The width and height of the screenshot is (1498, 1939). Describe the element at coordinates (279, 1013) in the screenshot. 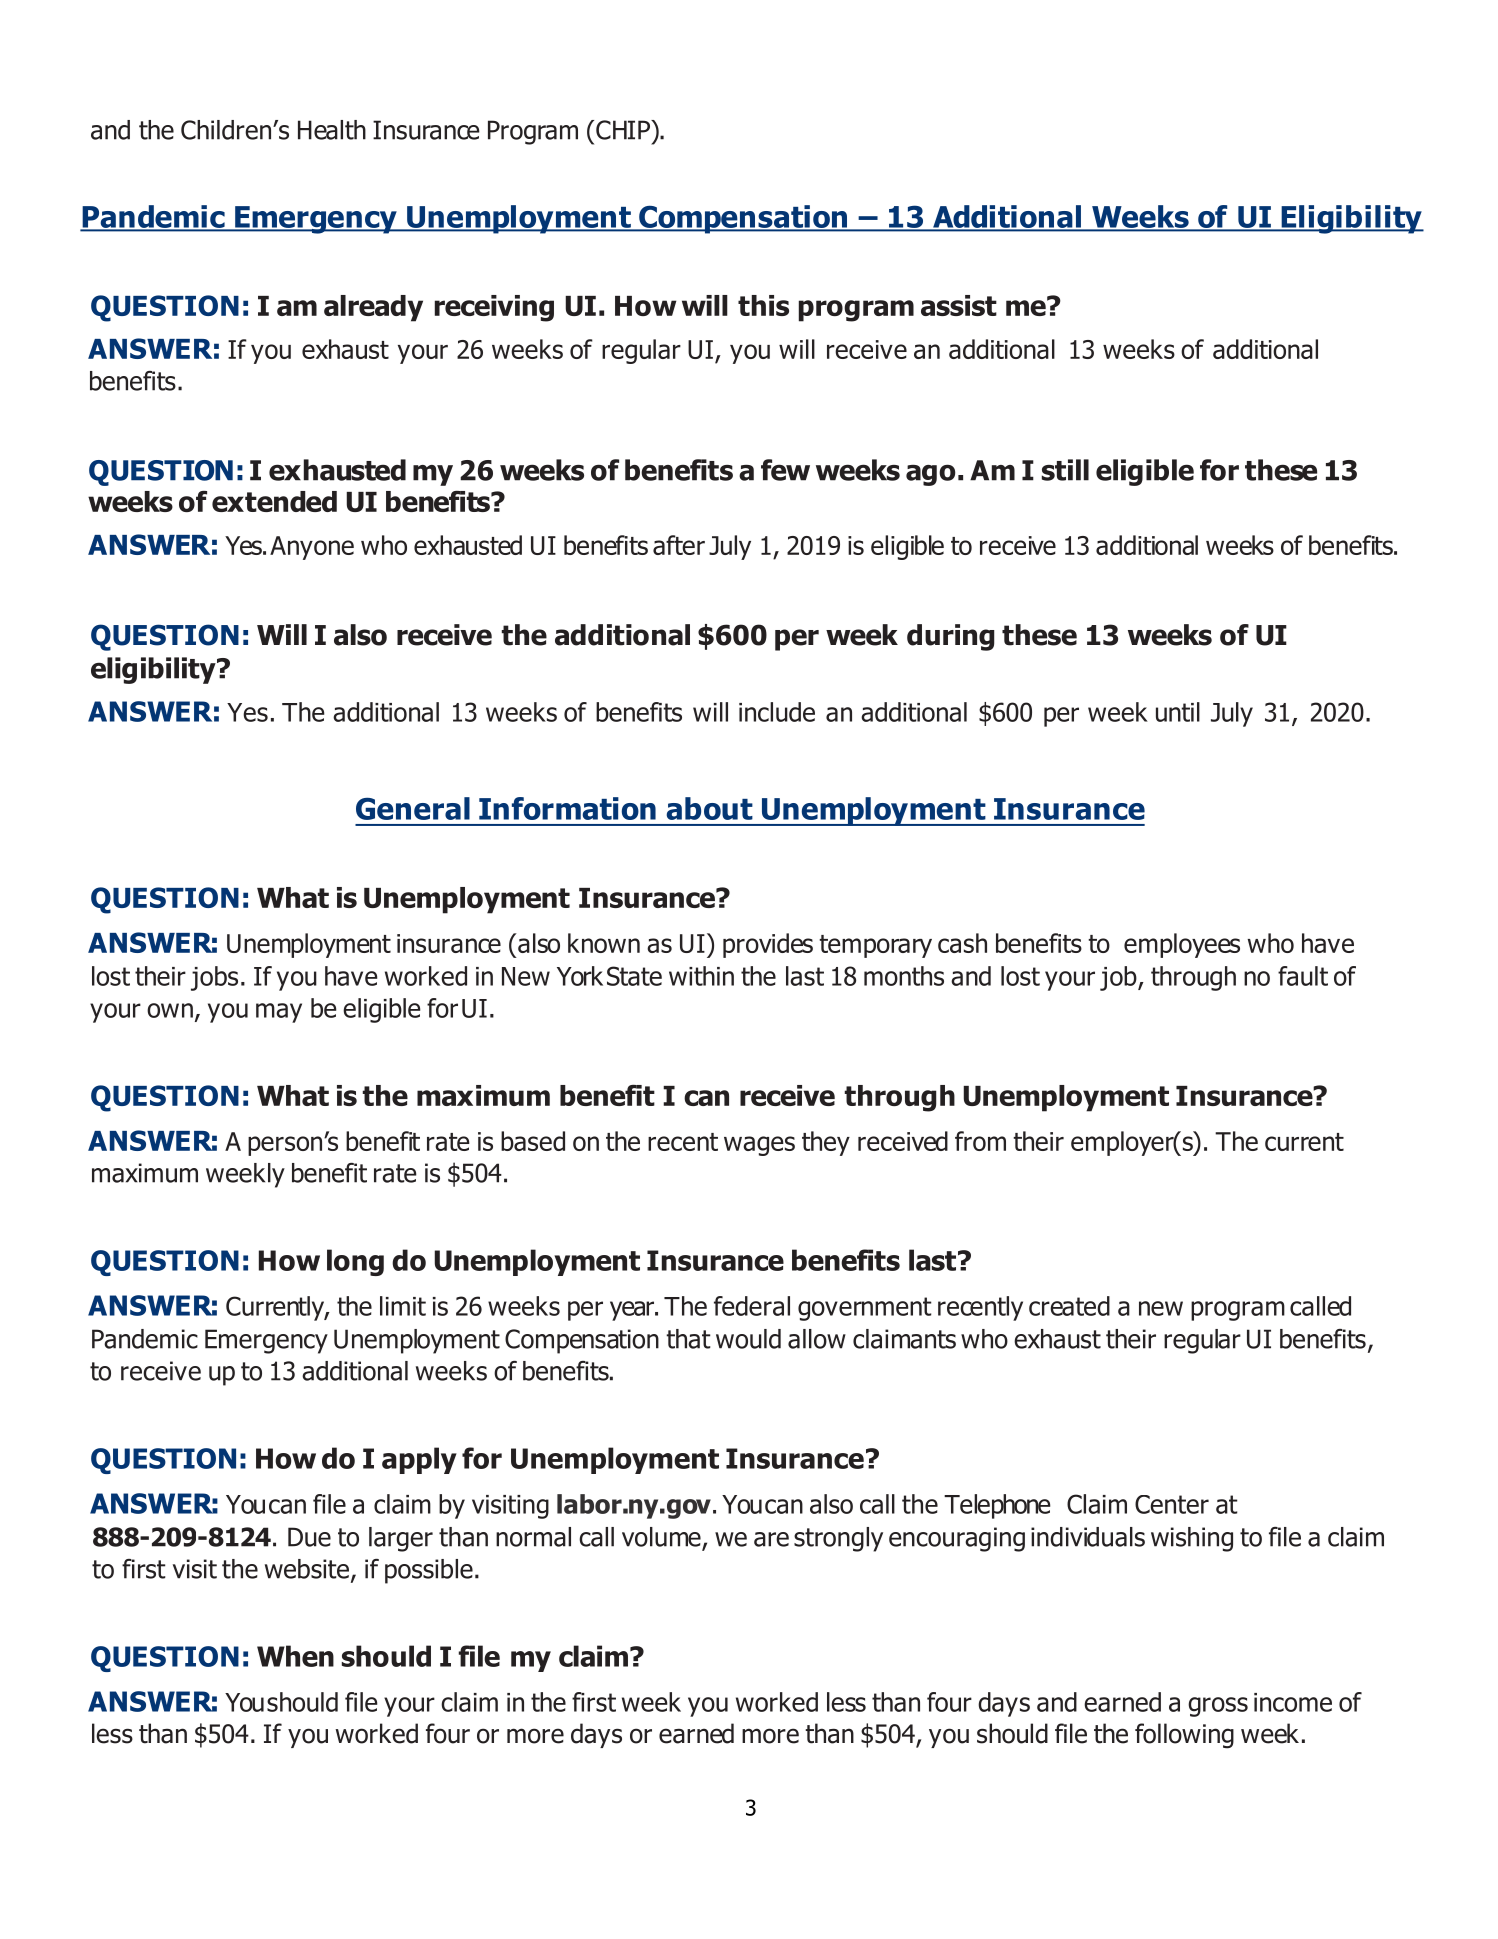

I see `may` at that location.
